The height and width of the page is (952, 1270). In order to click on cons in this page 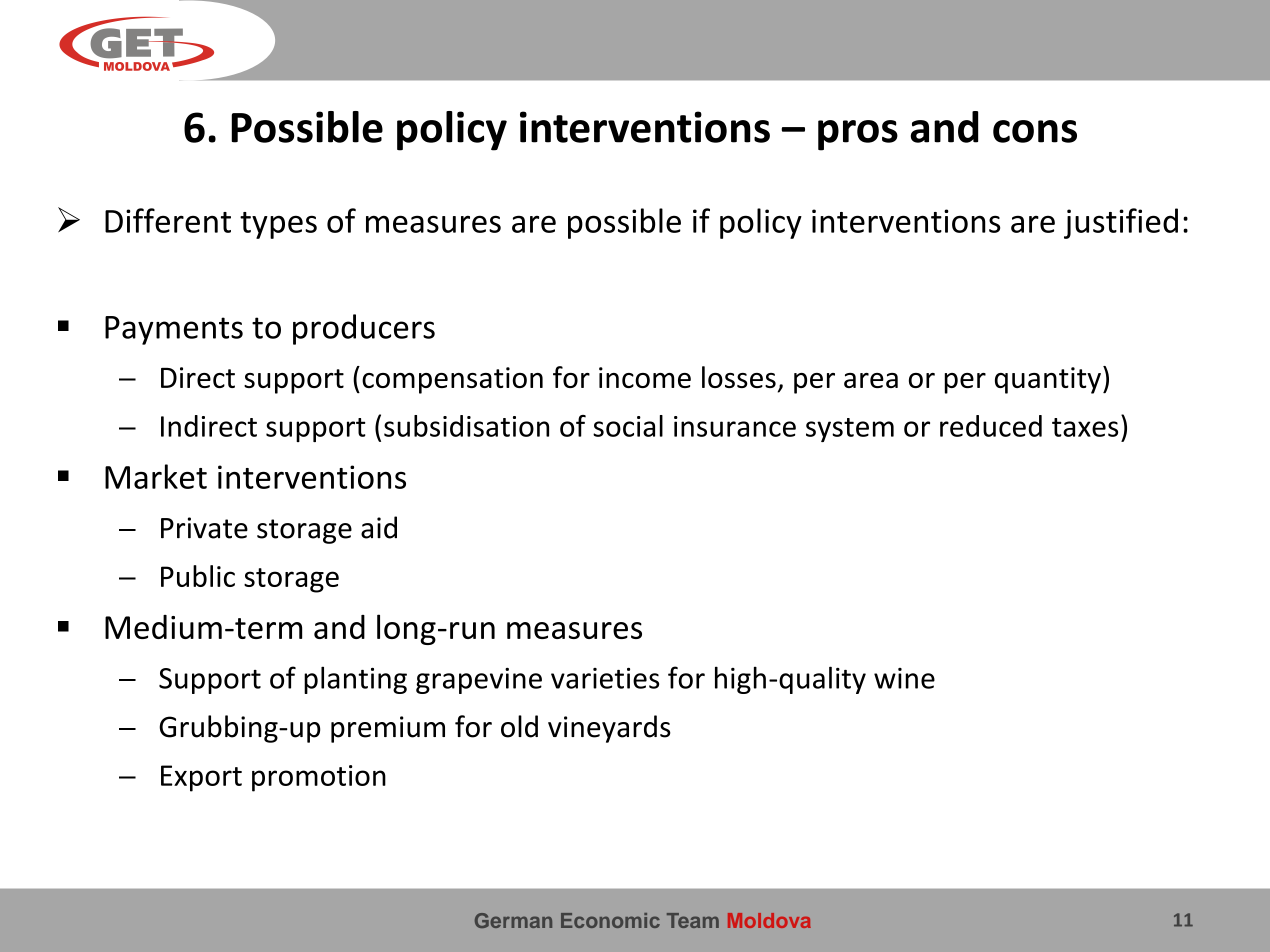, I will do `click(1035, 131)`.
